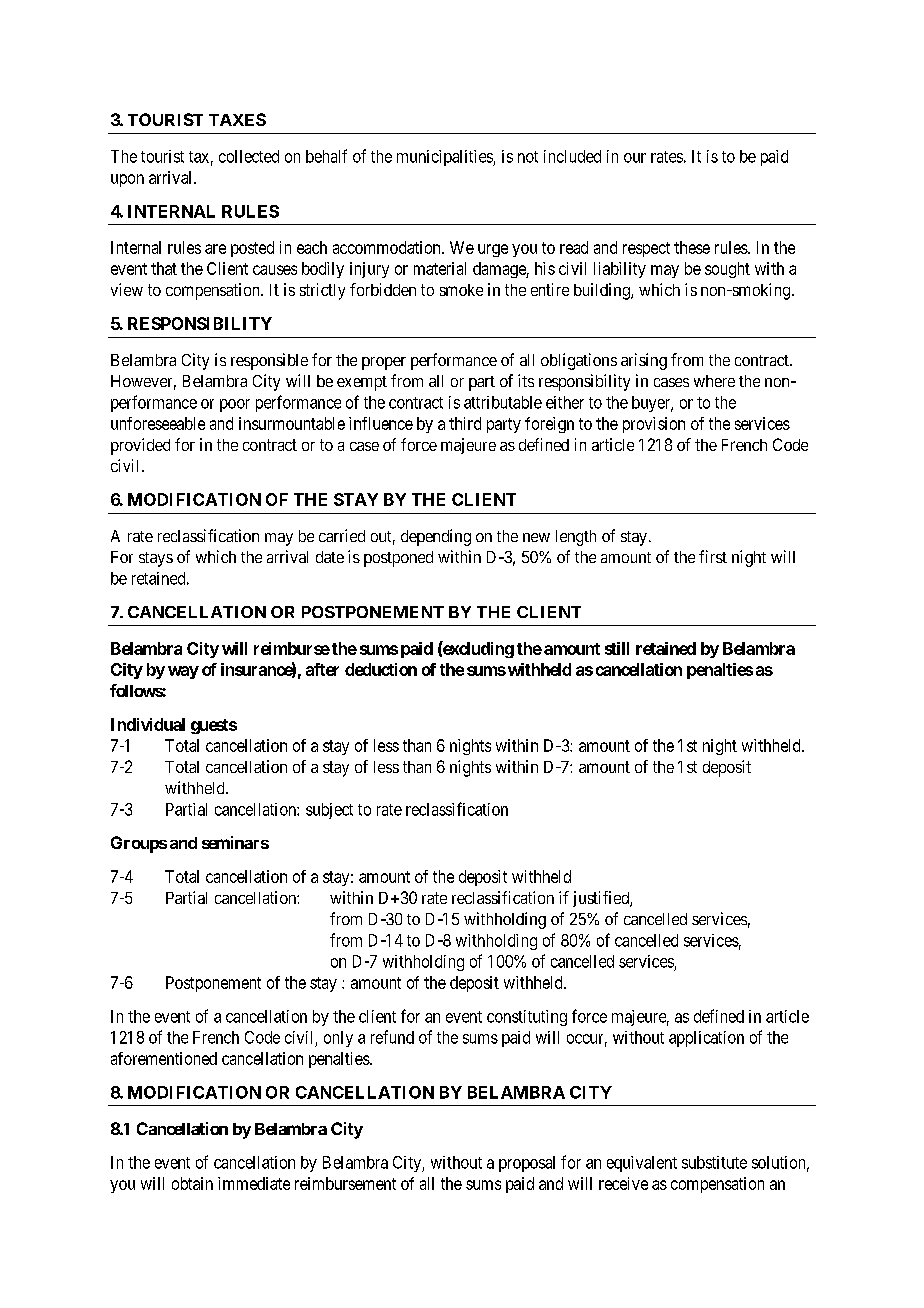 The width and height of the document is (924, 1308). What do you see at coordinates (642, 1164) in the document?
I see `equivalent` at bounding box center [642, 1164].
